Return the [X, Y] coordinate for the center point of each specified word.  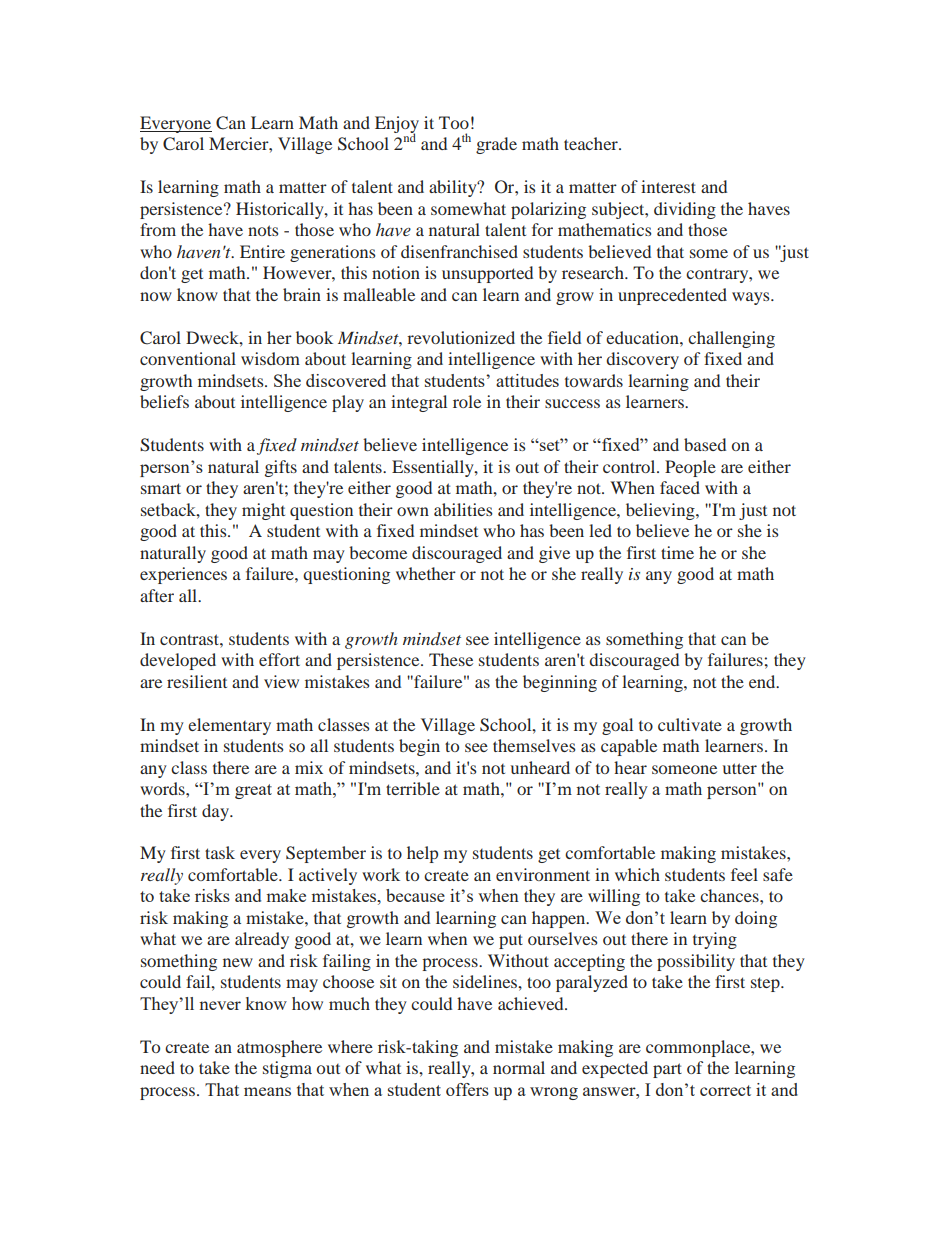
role [467, 401]
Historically [281, 210]
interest [668, 186]
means [267, 1091]
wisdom [270, 358]
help [422, 854]
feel [744, 874]
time [677, 552]
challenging [731, 339]
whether [426, 573]
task [220, 852]
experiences [183, 575]
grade [496, 145]
